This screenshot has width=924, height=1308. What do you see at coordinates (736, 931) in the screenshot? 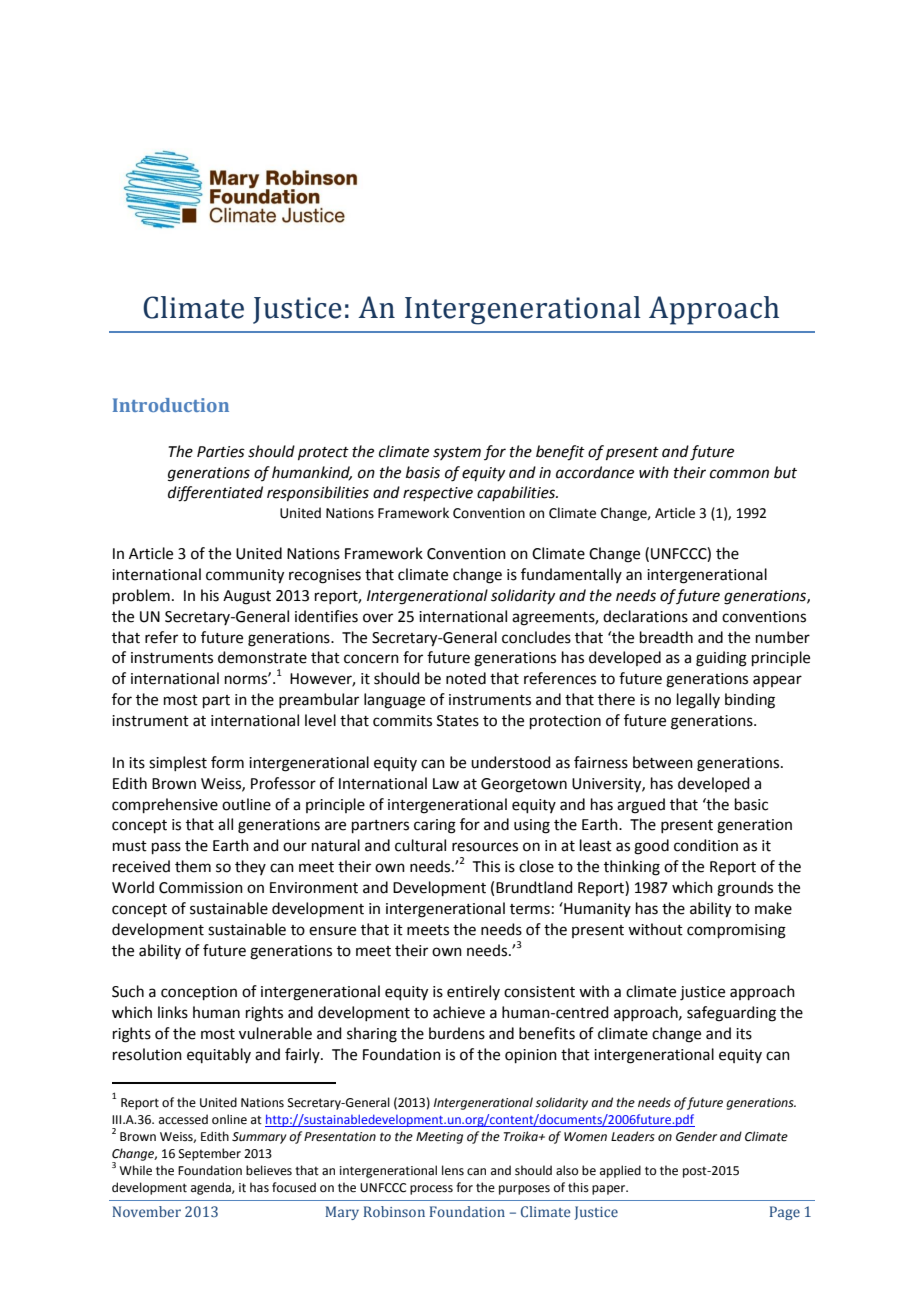
I see `compromising` at bounding box center [736, 931].
